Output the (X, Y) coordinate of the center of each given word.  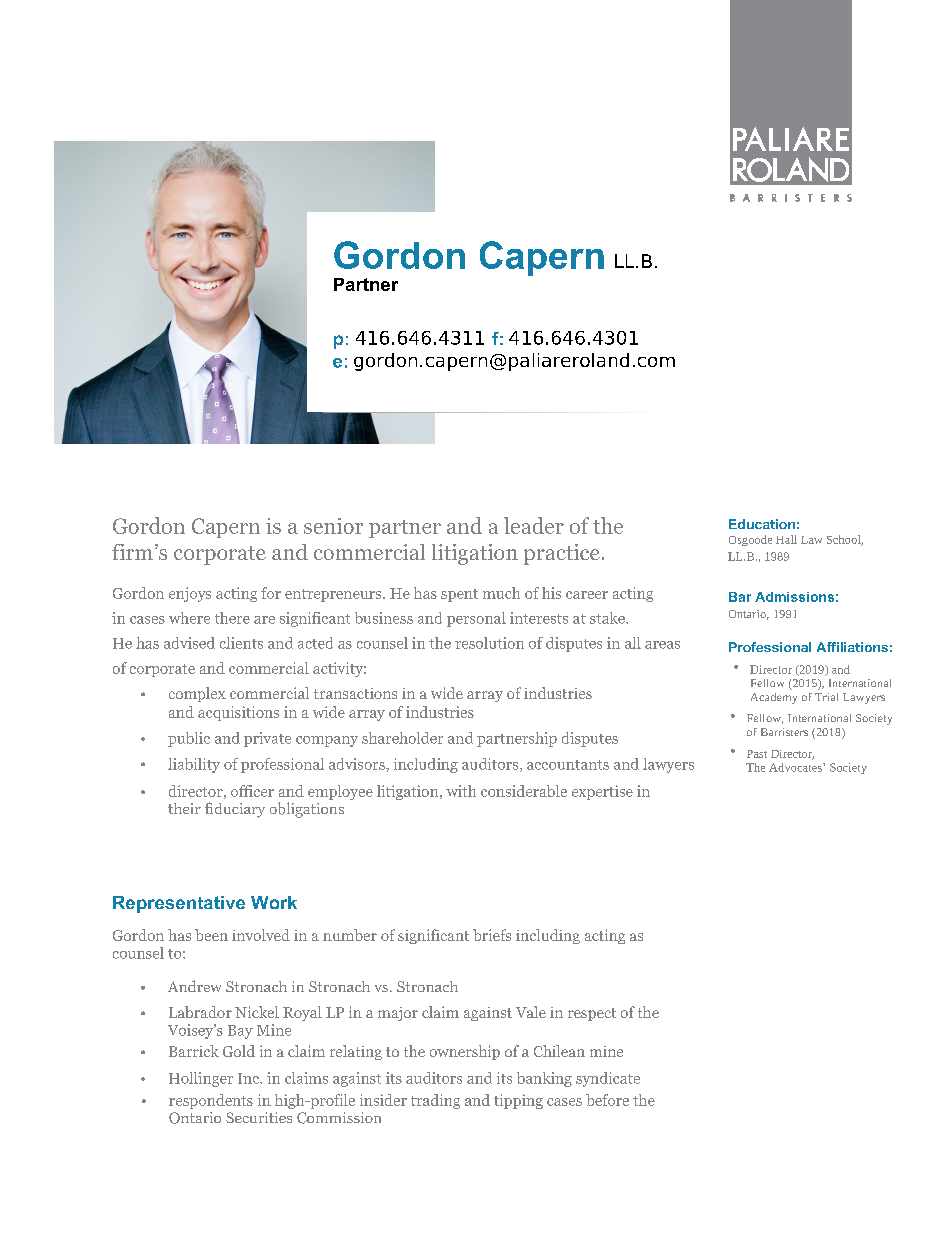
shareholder (402, 738)
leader (534, 525)
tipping (518, 1101)
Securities (259, 1117)
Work (274, 902)
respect (592, 1014)
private (267, 739)
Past (757, 754)
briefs (492, 935)
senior (333, 526)
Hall (786, 539)
